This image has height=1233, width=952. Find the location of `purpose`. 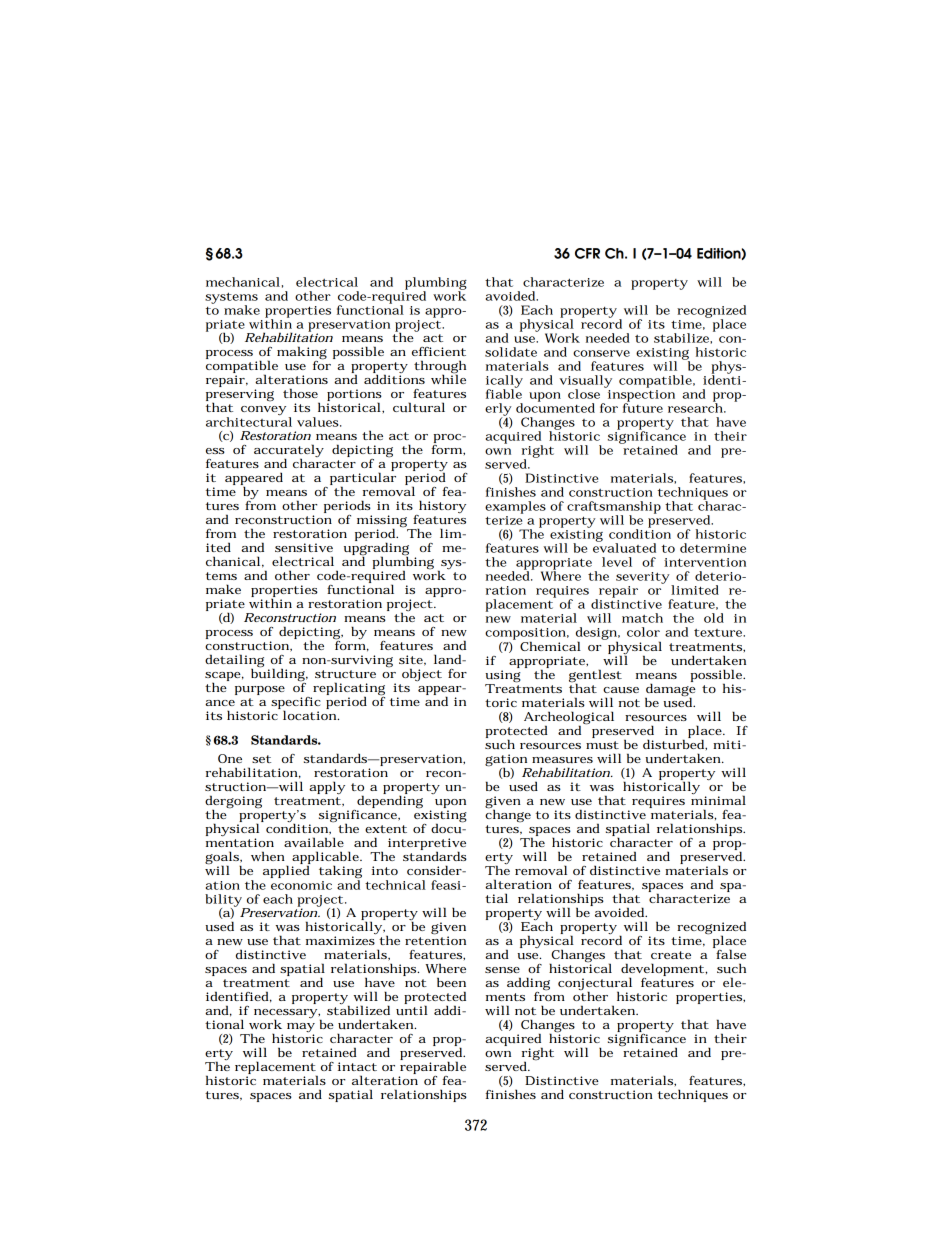

purpose is located at coordinates (260, 690).
